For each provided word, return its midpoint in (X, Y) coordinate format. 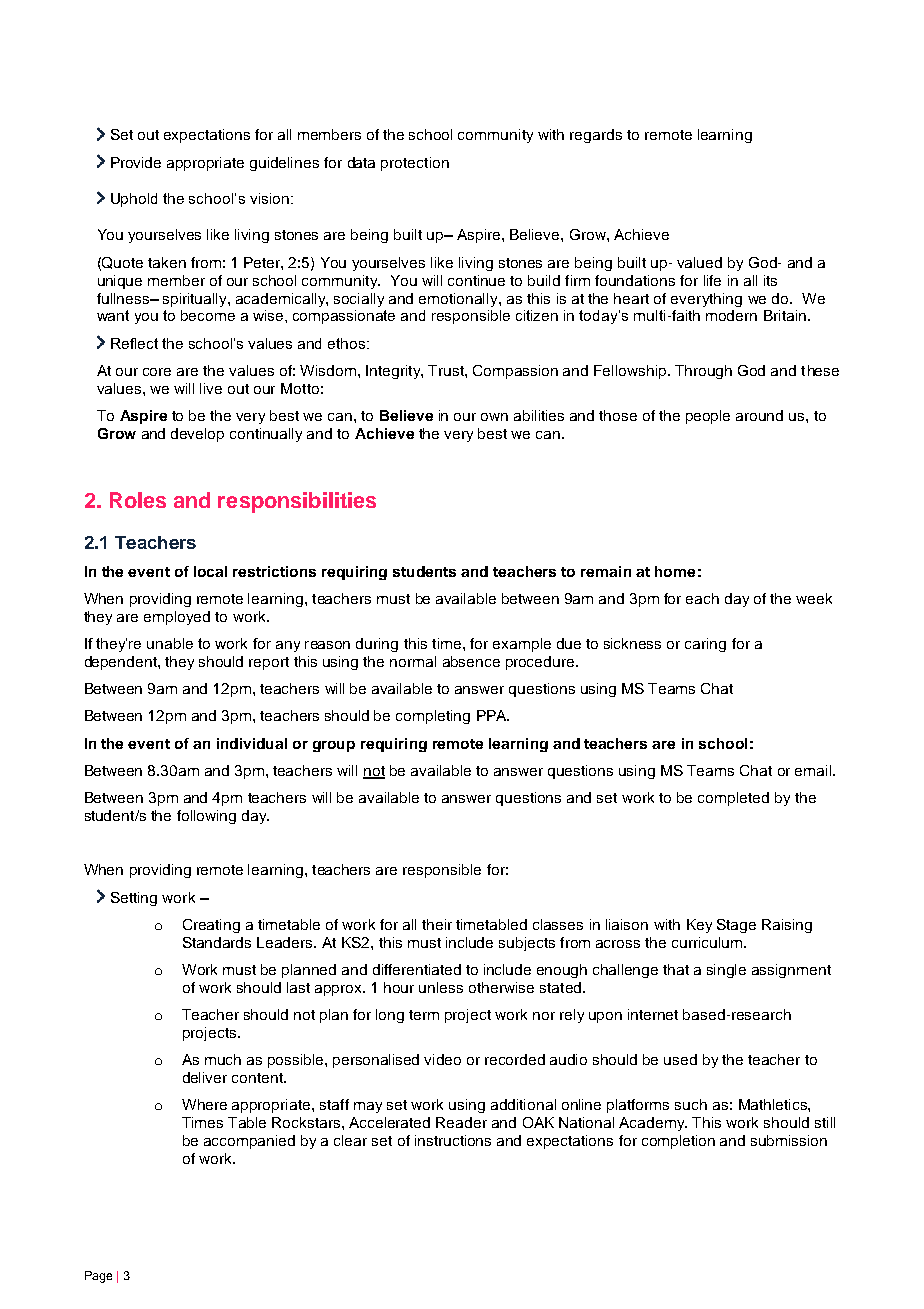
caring (705, 645)
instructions (453, 1140)
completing (433, 717)
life (712, 280)
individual (252, 743)
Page (98, 1277)
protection (415, 164)
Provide (136, 162)
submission (789, 1140)
